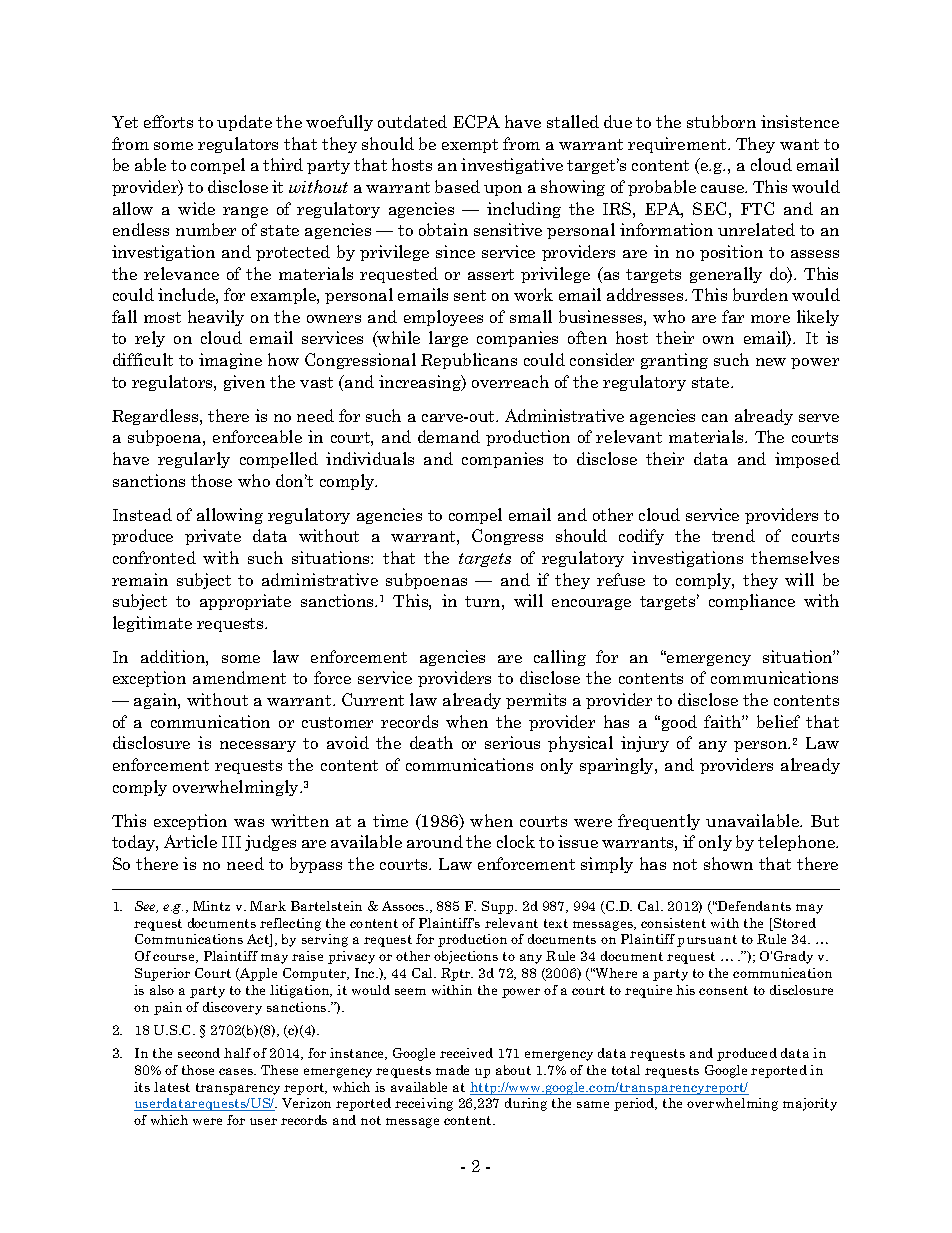  Describe the element at coordinates (470, 146) in the page. I see `exempt` at that location.
